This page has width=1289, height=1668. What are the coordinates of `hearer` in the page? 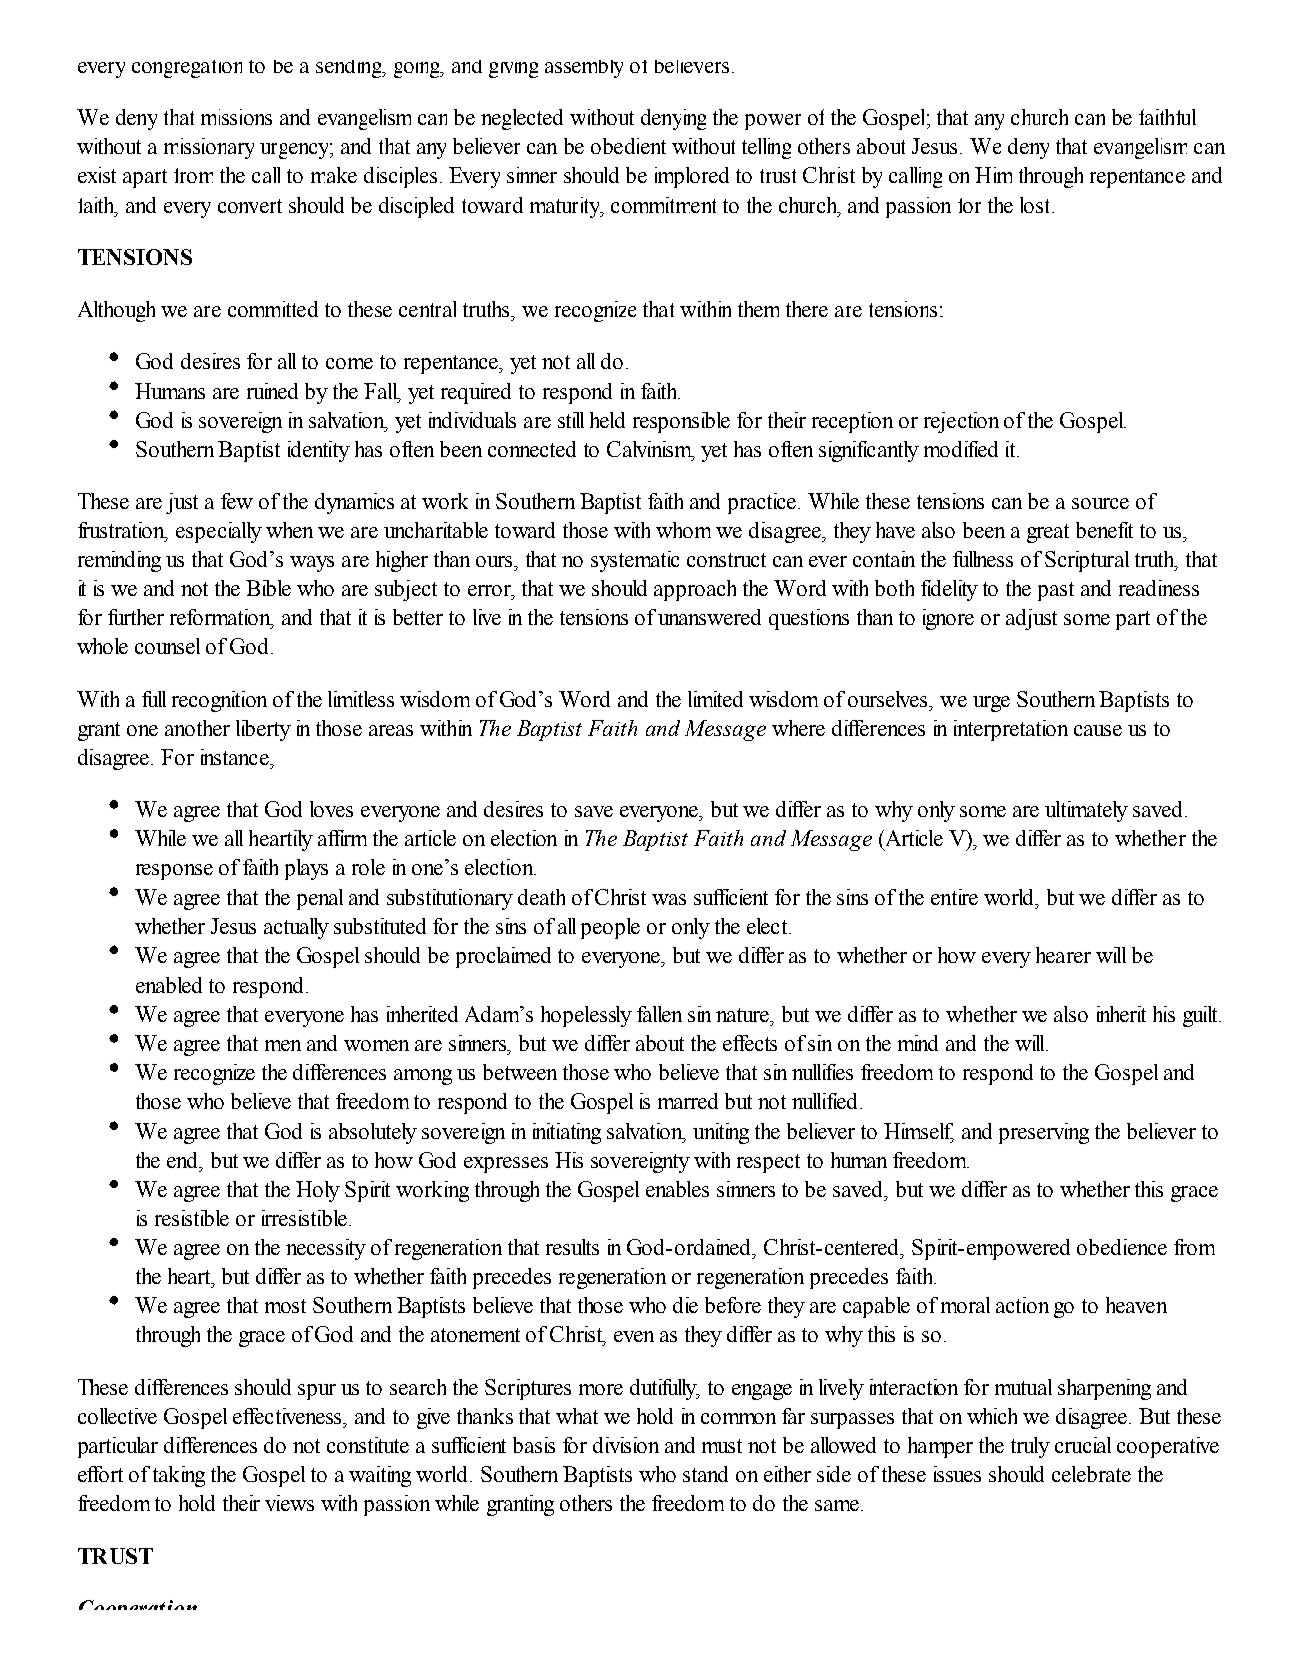 It's located at (1063, 955).
